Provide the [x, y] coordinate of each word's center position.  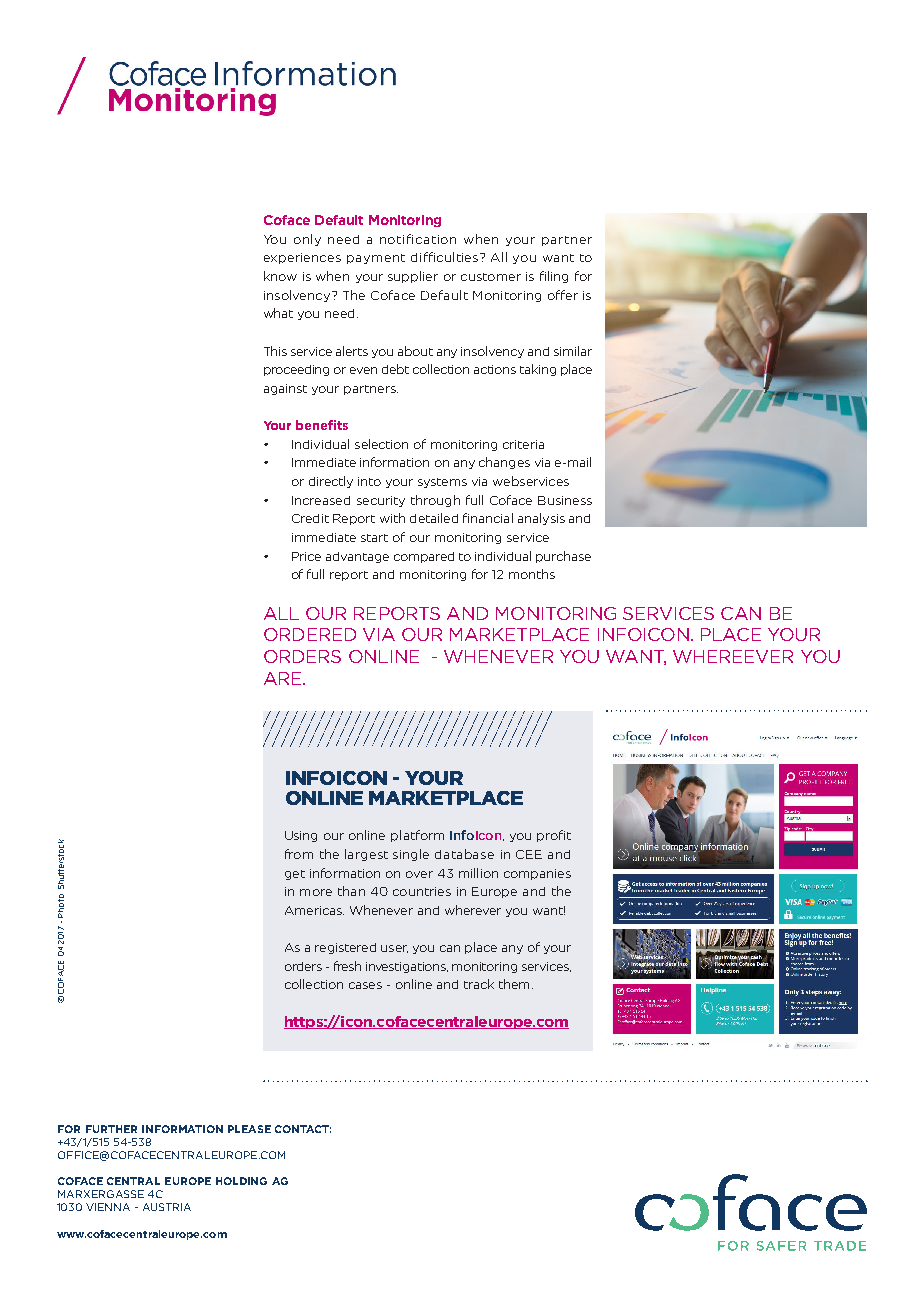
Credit [310, 518]
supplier [413, 277]
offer [563, 295]
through [435, 501]
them [514, 984]
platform [417, 836]
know [280, 276]
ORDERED [310, 634]
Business [565, 500]
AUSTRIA [167, 1207]
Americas [314, 910]
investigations [407, 967]
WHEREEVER [733, 656]
